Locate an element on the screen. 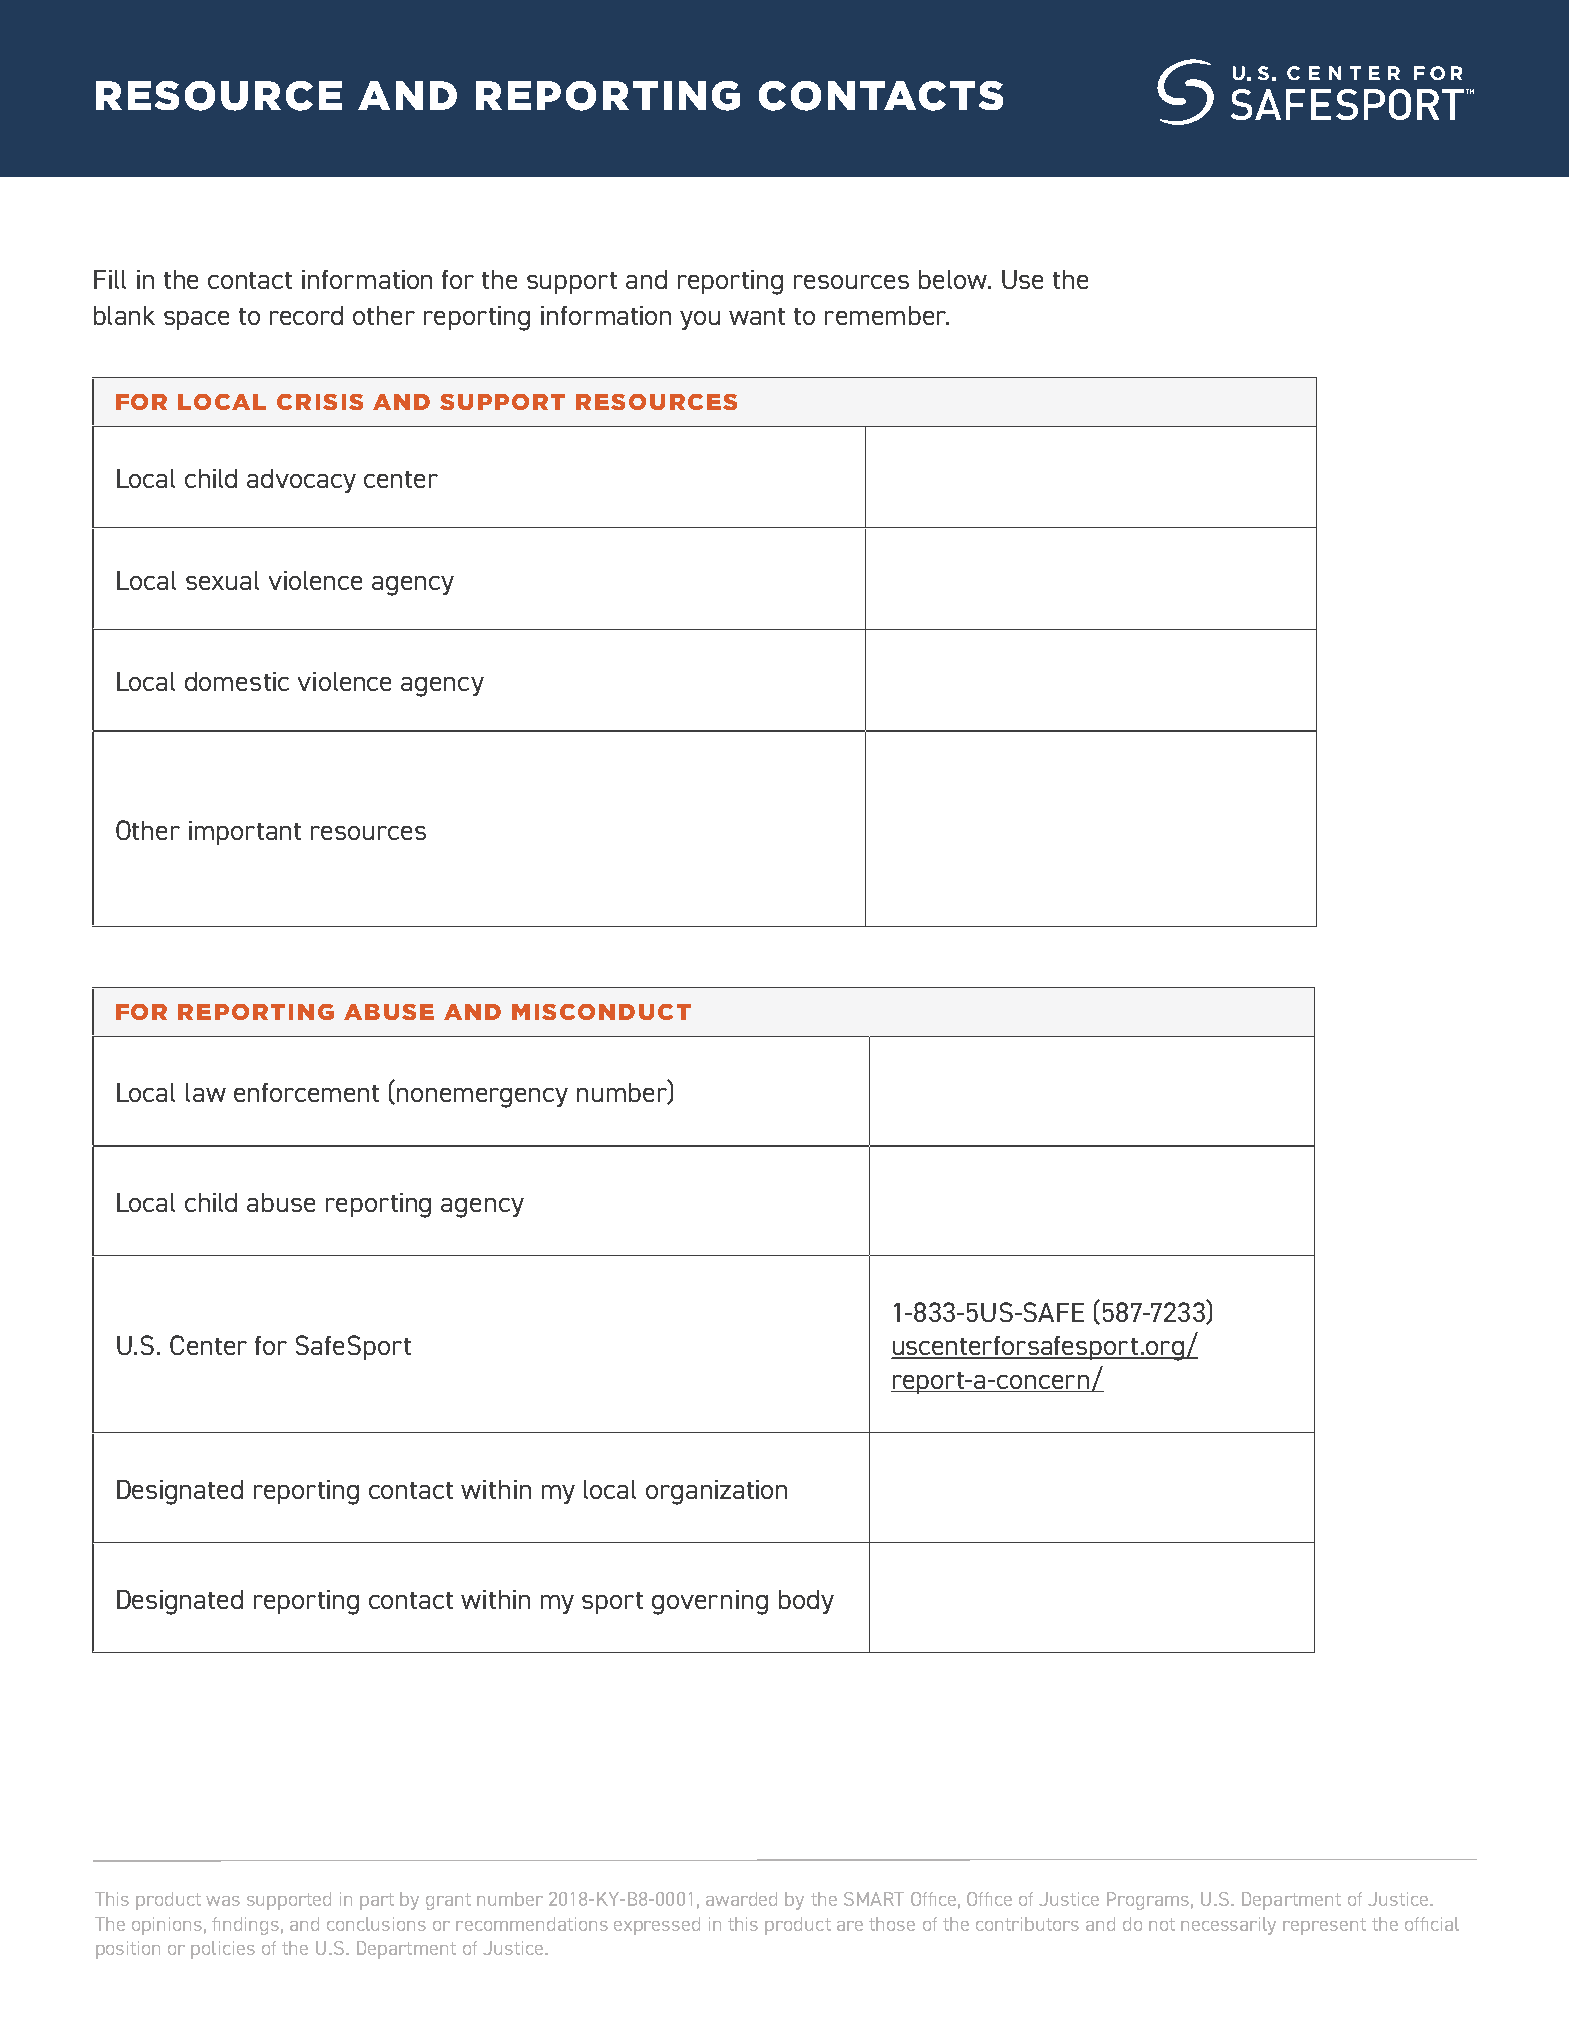 Image resolution: width=1569 pixels, height=2031 pixels. important is located at coordinates (245, 833).
